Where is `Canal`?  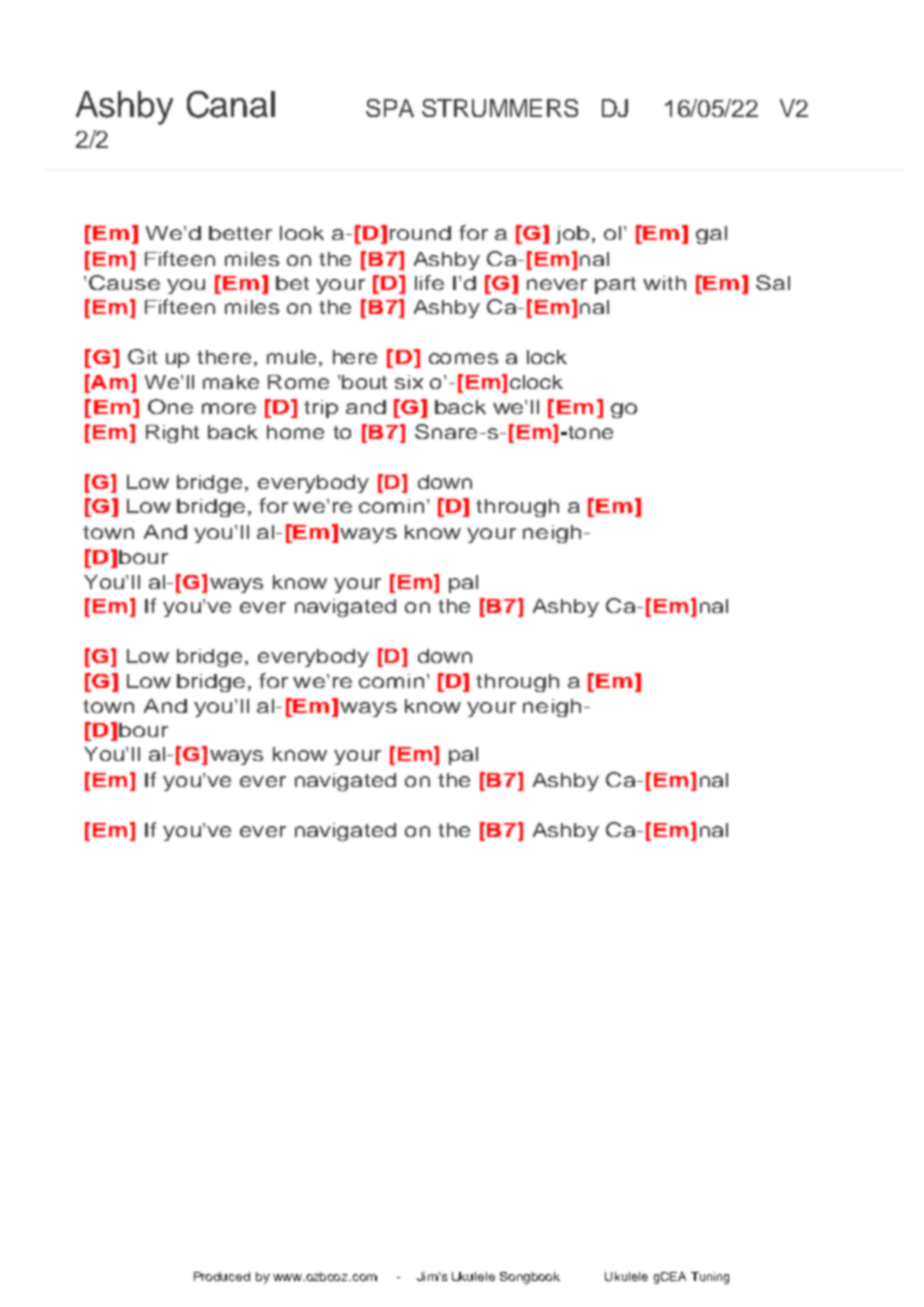
Canal is located at coordinates (231, 104).
